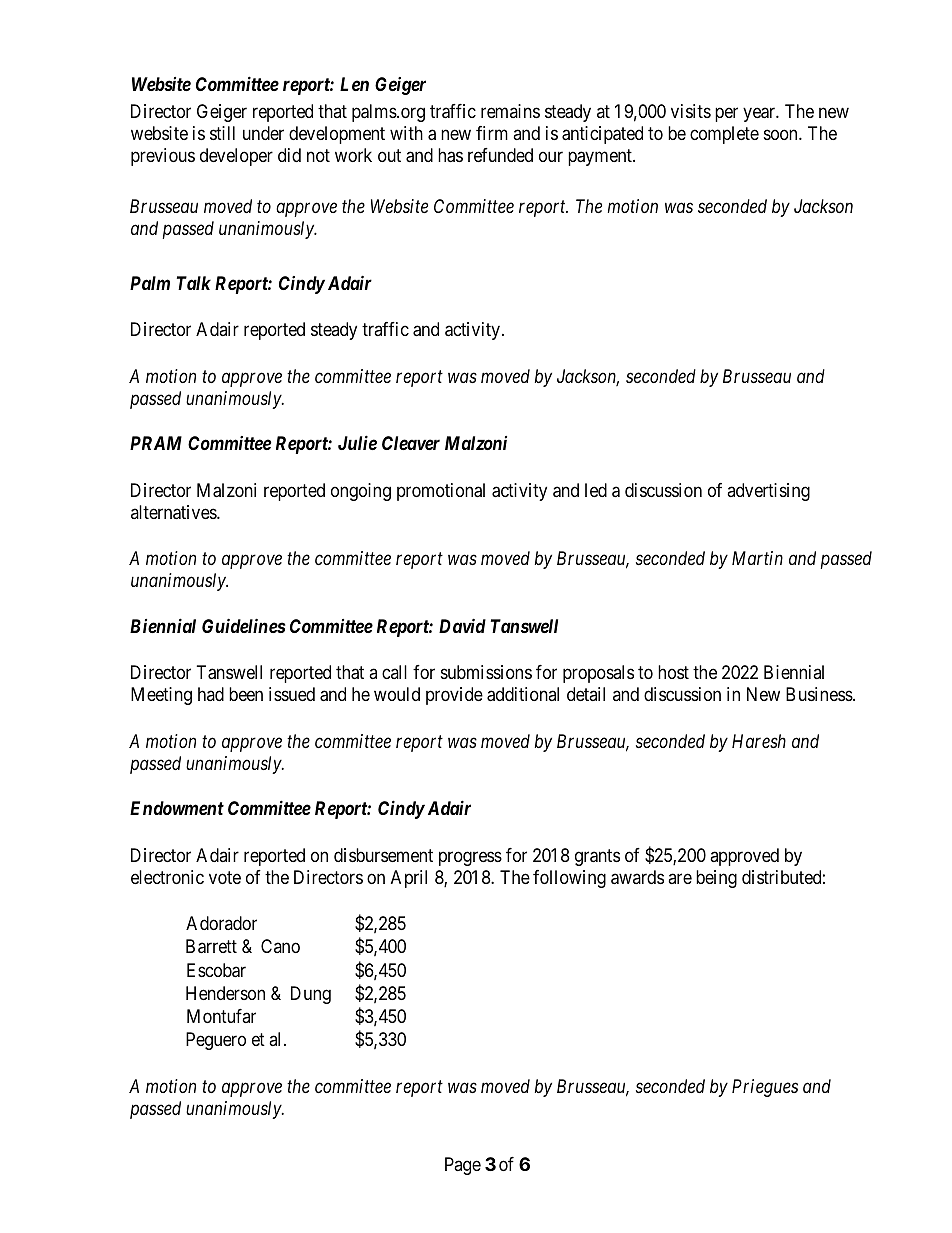 The height and width of the document is (1233, 952). What do you see at coordinates (222, 133) in the document?
I see `still` at bounding box center [222, 133].
